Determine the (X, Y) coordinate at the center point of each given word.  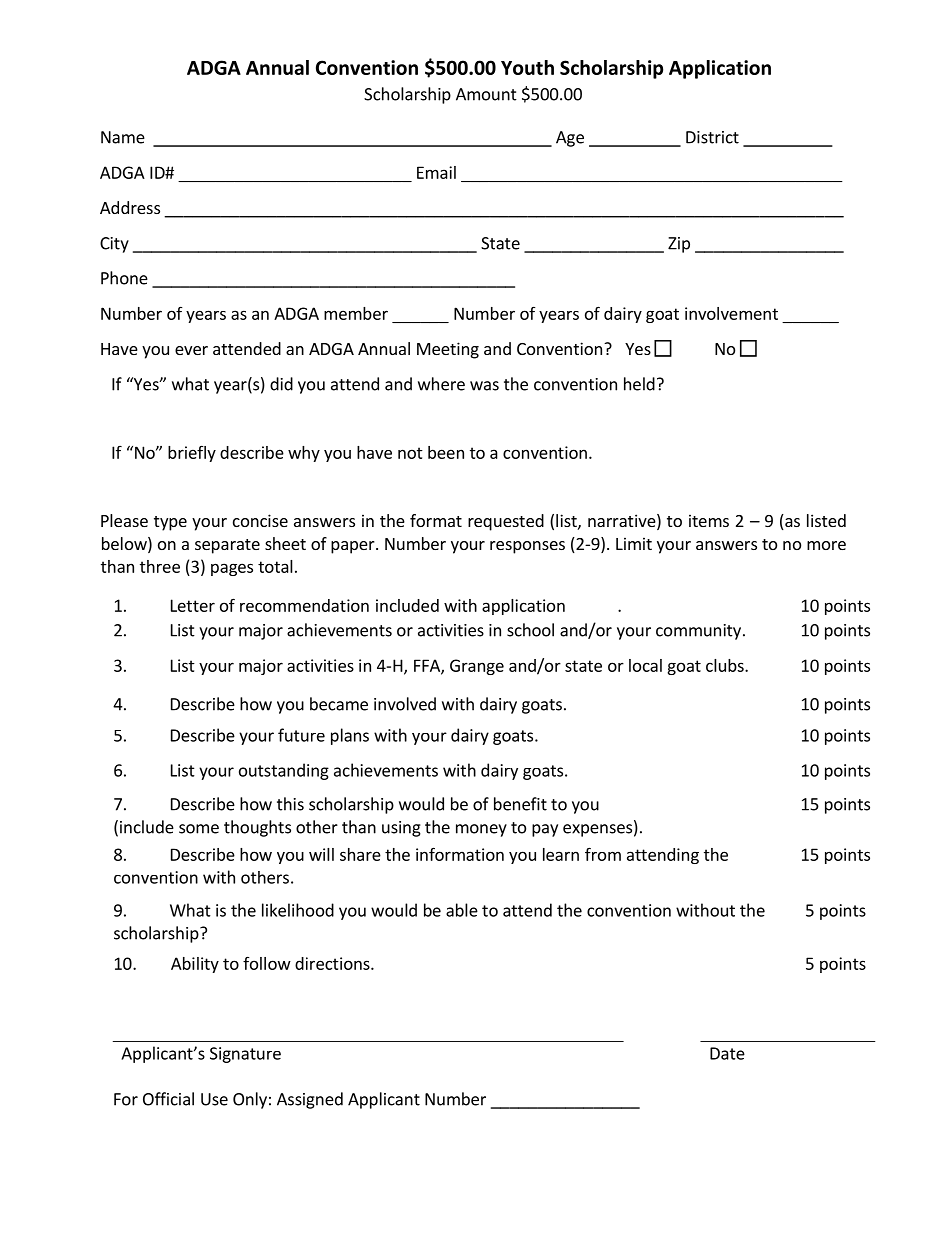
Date (727, 1053)
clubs (726, 665)
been (446, 452)
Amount (486, 94)
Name (123, 137)
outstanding (284, 771)
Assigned (310, 1100)
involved (405, 704)
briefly (192, 454)
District (712, 137)
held (639, 384)
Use (214, 1099)
